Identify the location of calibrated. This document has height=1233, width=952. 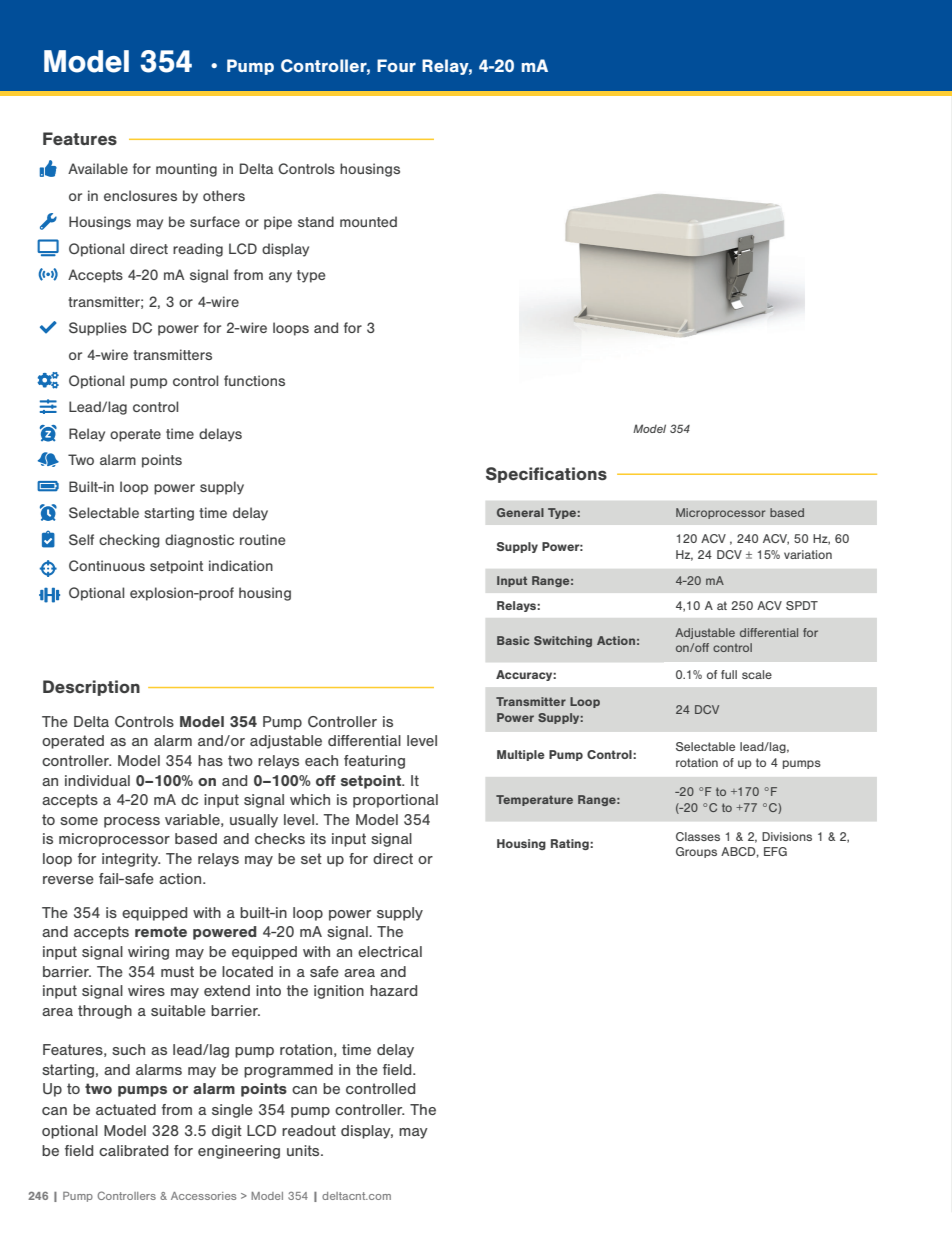
(133, 1150).
